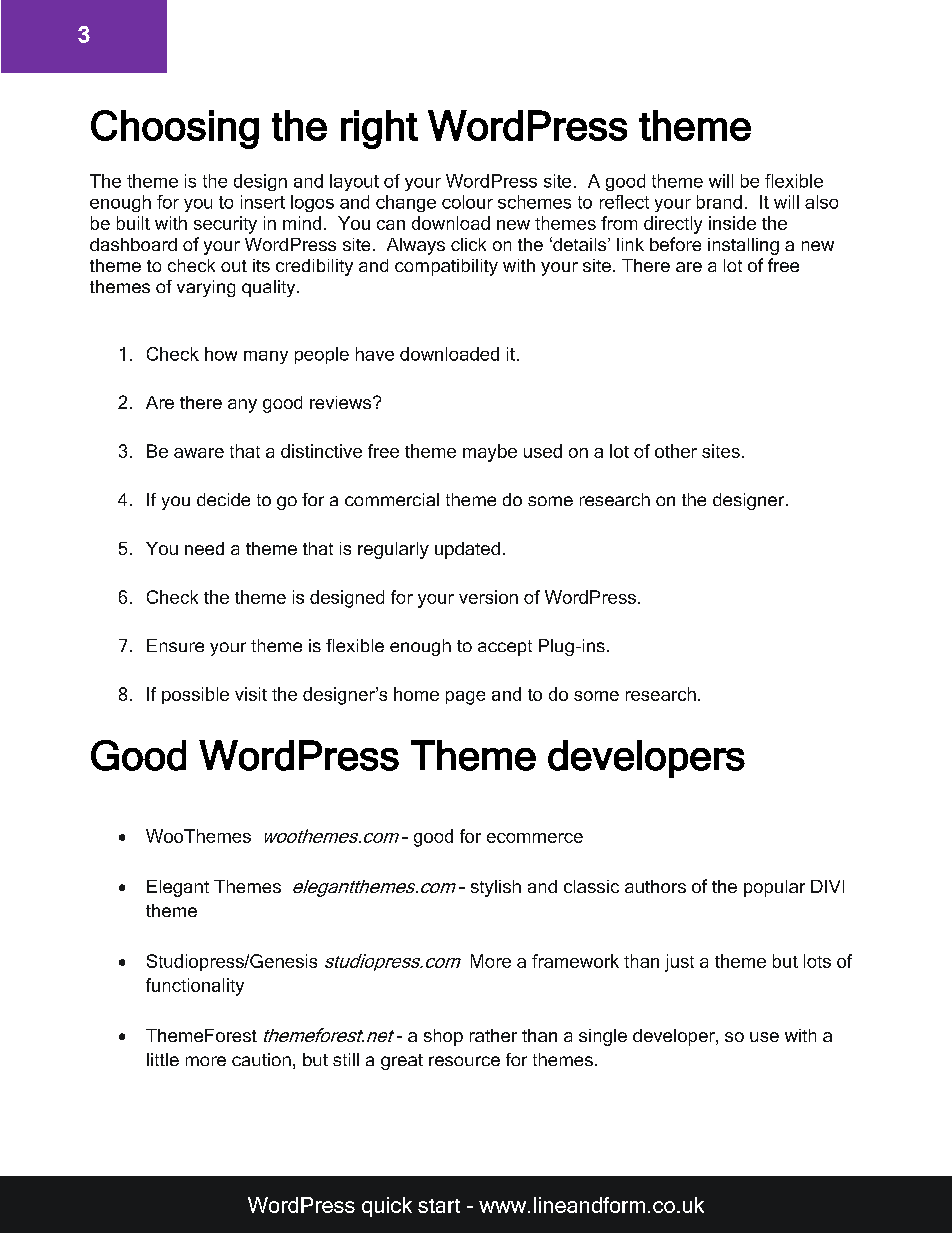 Image resolution: width=952 pixels, height=1233 pixels. Describe the element at coordinates (467, 202) in the page. I see `colour` at that location.
